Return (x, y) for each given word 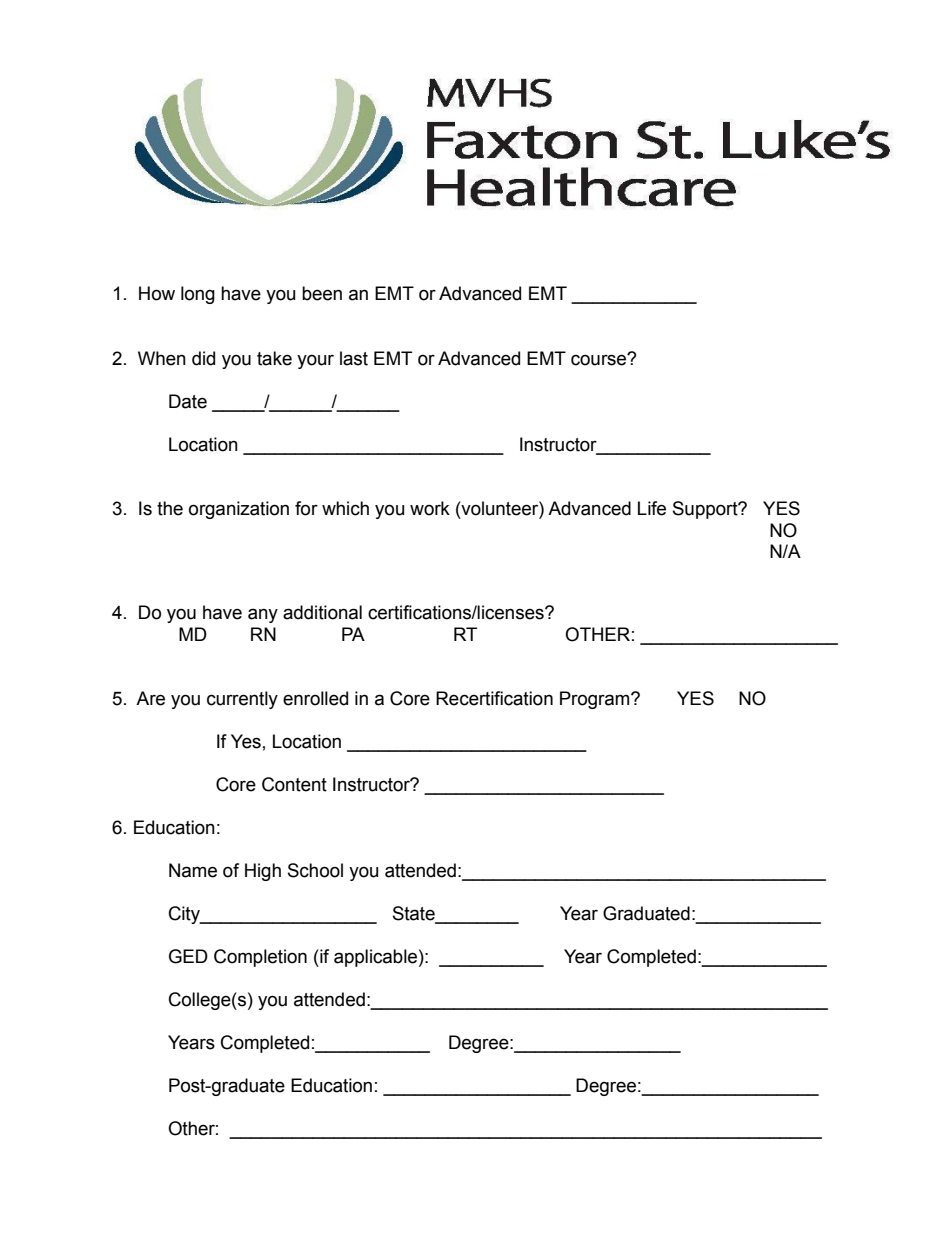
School (315, 870)
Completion (260, 958)
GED (188, 956)
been (322, 293)
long (198, 295)
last (354, 358)
